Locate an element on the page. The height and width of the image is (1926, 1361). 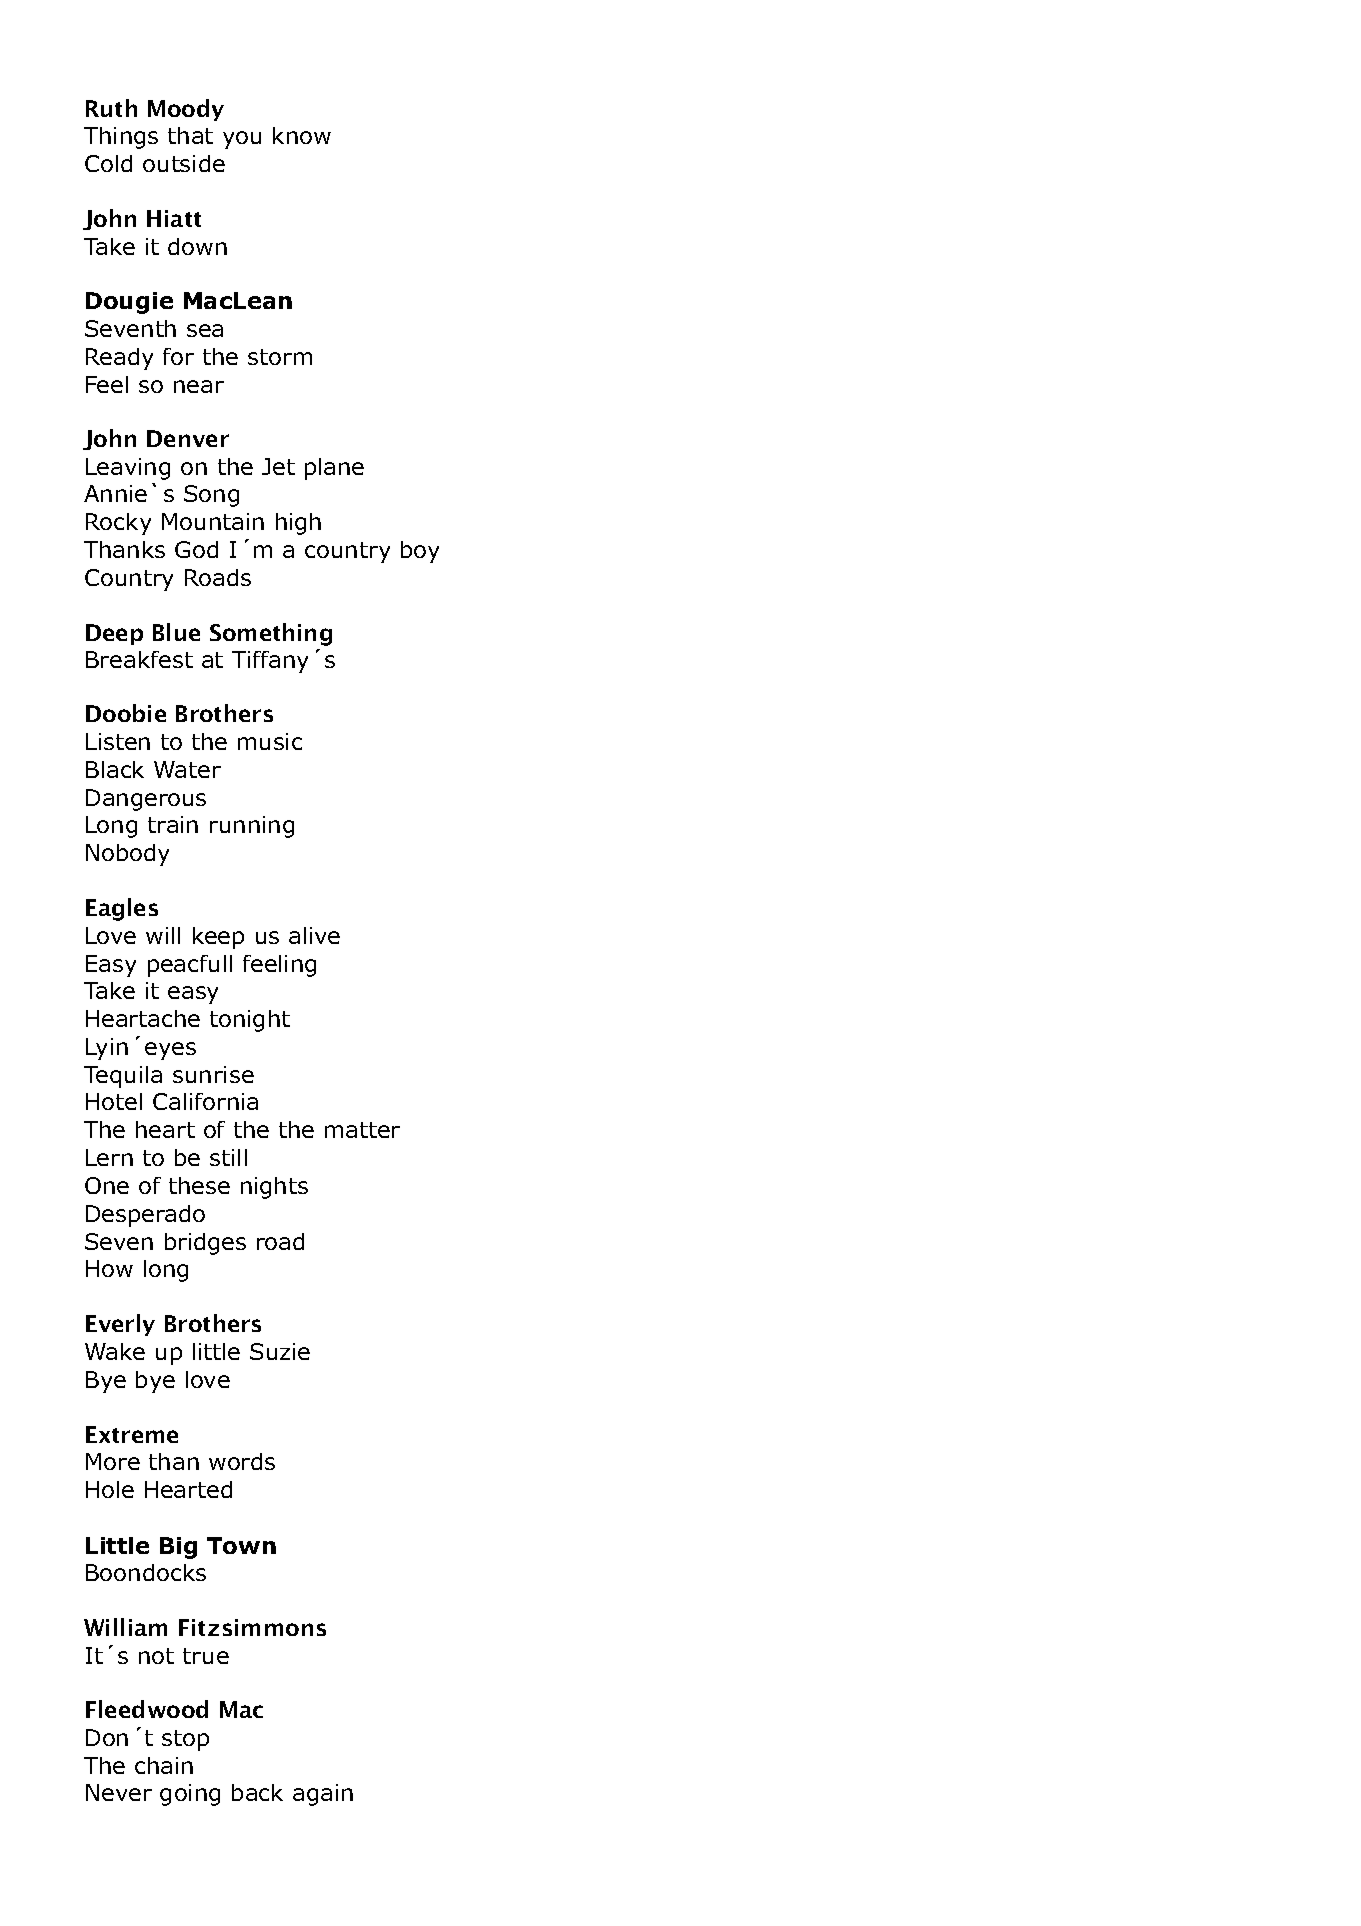
nights is located at coordinates (274, 1188).
